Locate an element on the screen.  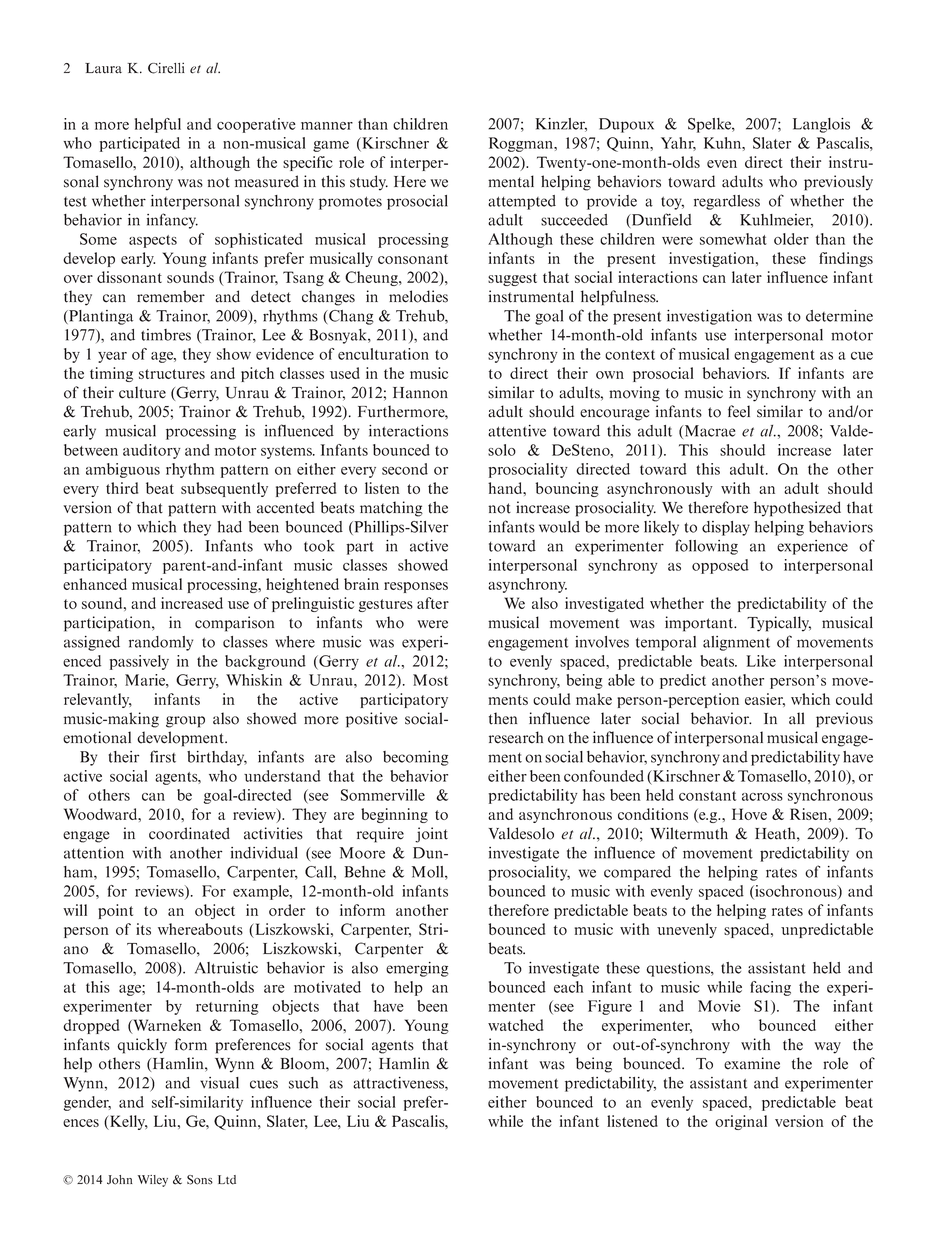
watched is located at coordinates (515, 1025).
